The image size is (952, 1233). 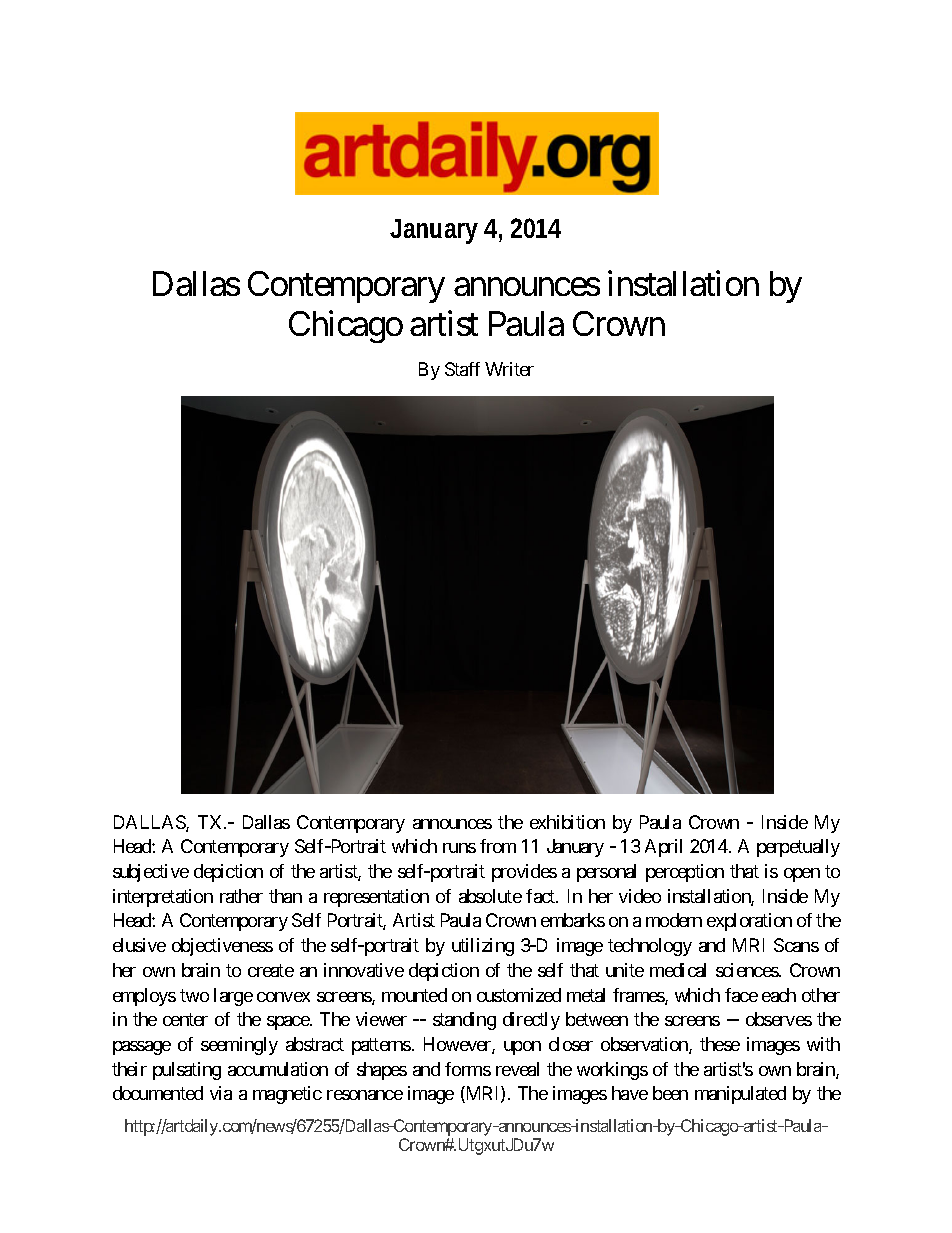 What do you see at coordinates (567, 822) in the screenshot?
I see `exhibition` at bounding box center [567, 822].
